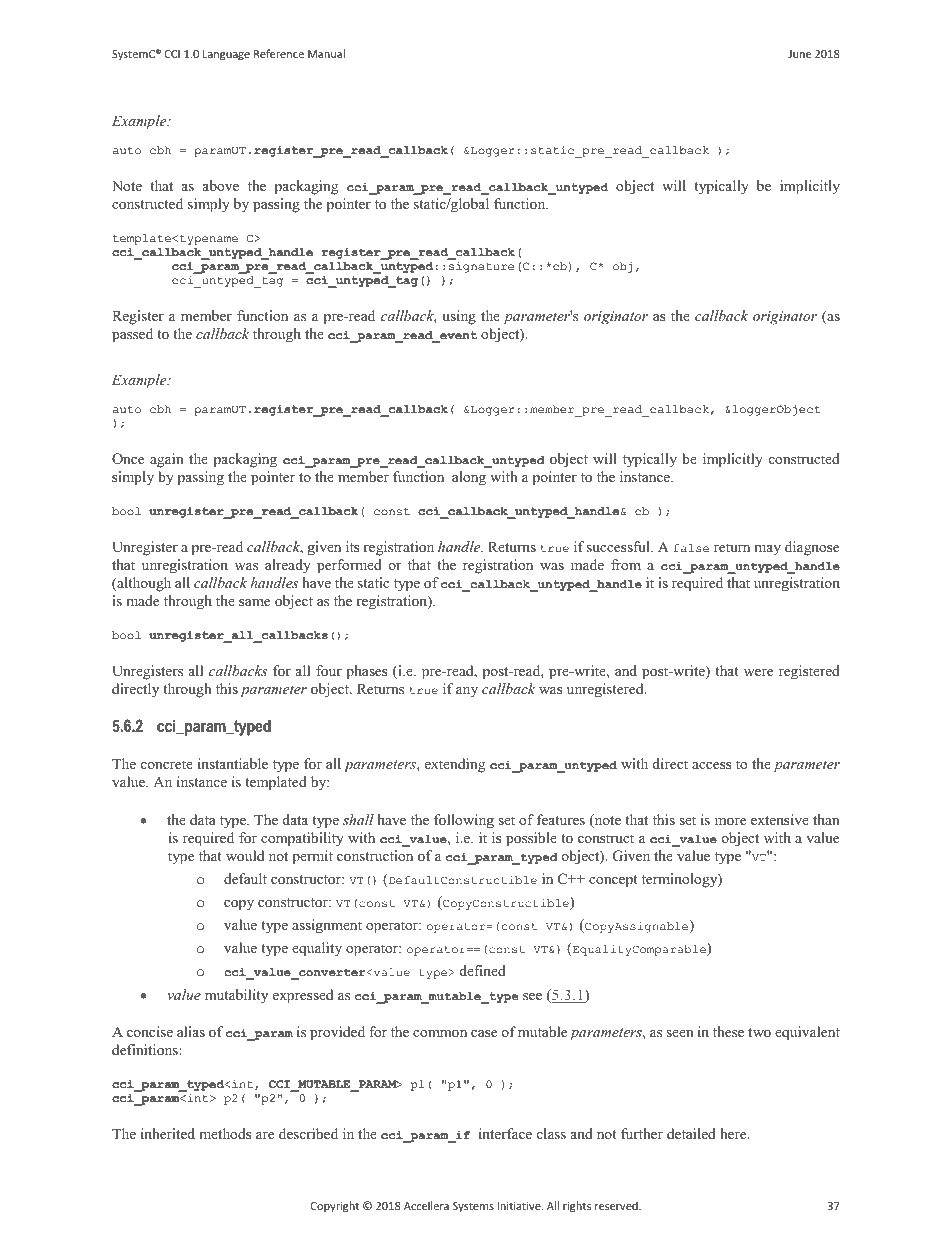  What do you see at coordinates (459, 317) in the image?
I see `using` at bounding box center [459, 317].
